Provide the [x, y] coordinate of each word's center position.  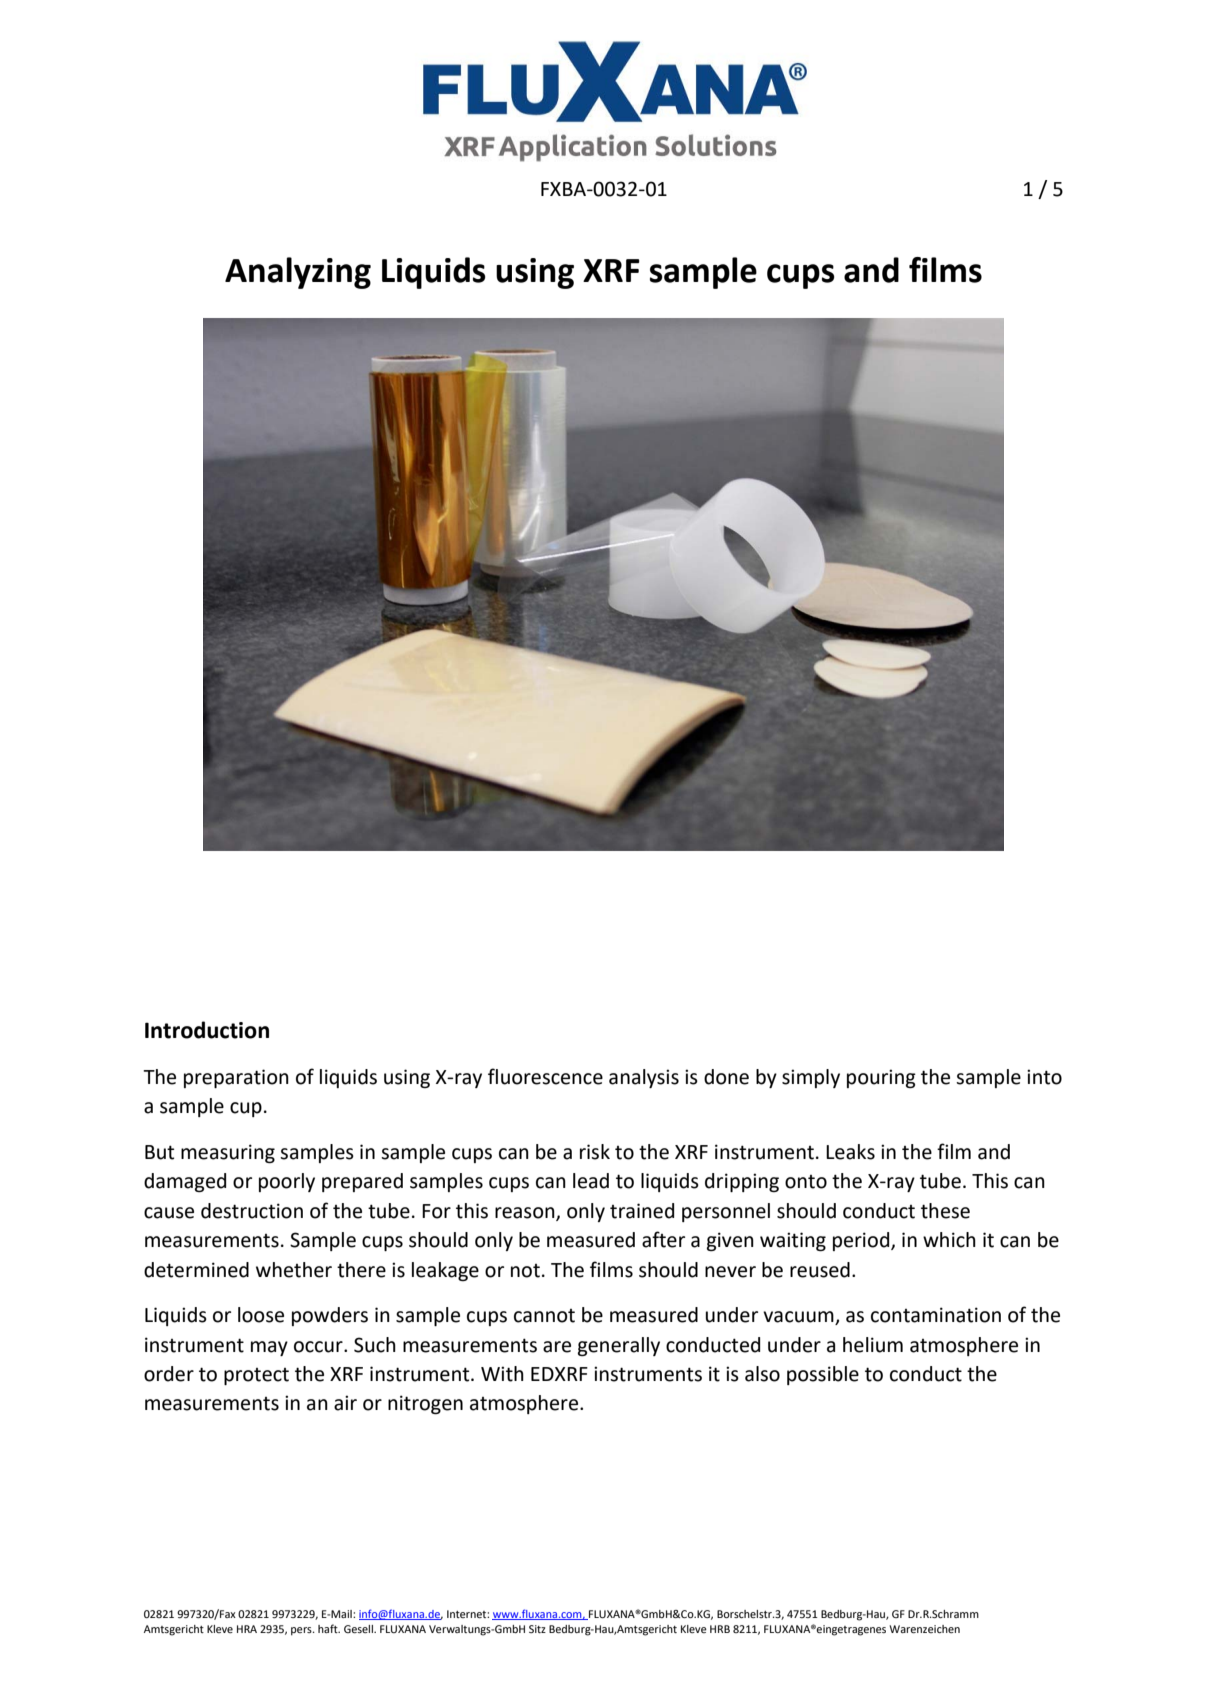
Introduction [207, 1030]
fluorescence [545, 1076]
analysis [644, 1078]
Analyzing [298, 273]
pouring [881, 1078]
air [345, 1403]
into [1044, 1077]
